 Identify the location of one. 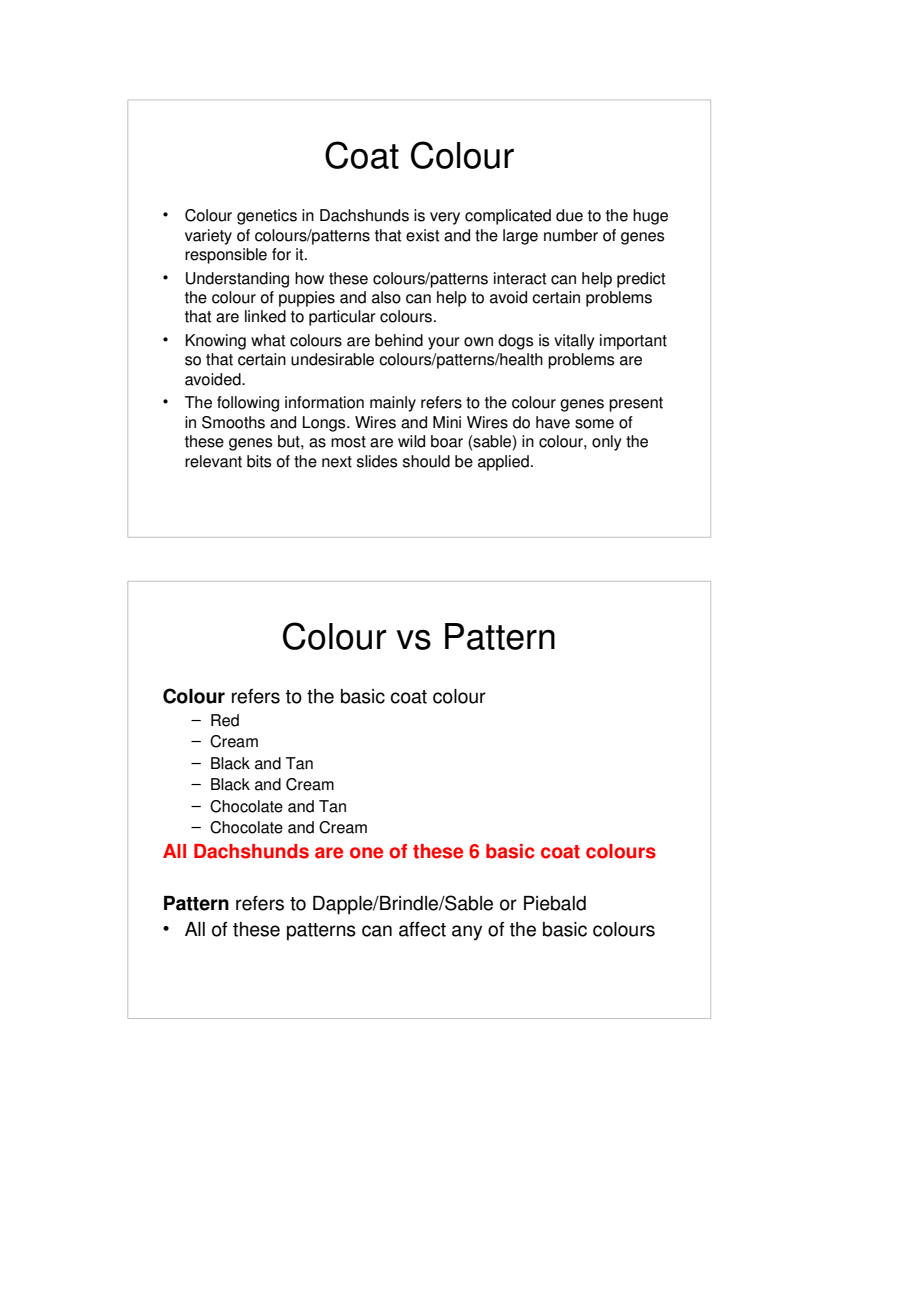
(366, 853).
